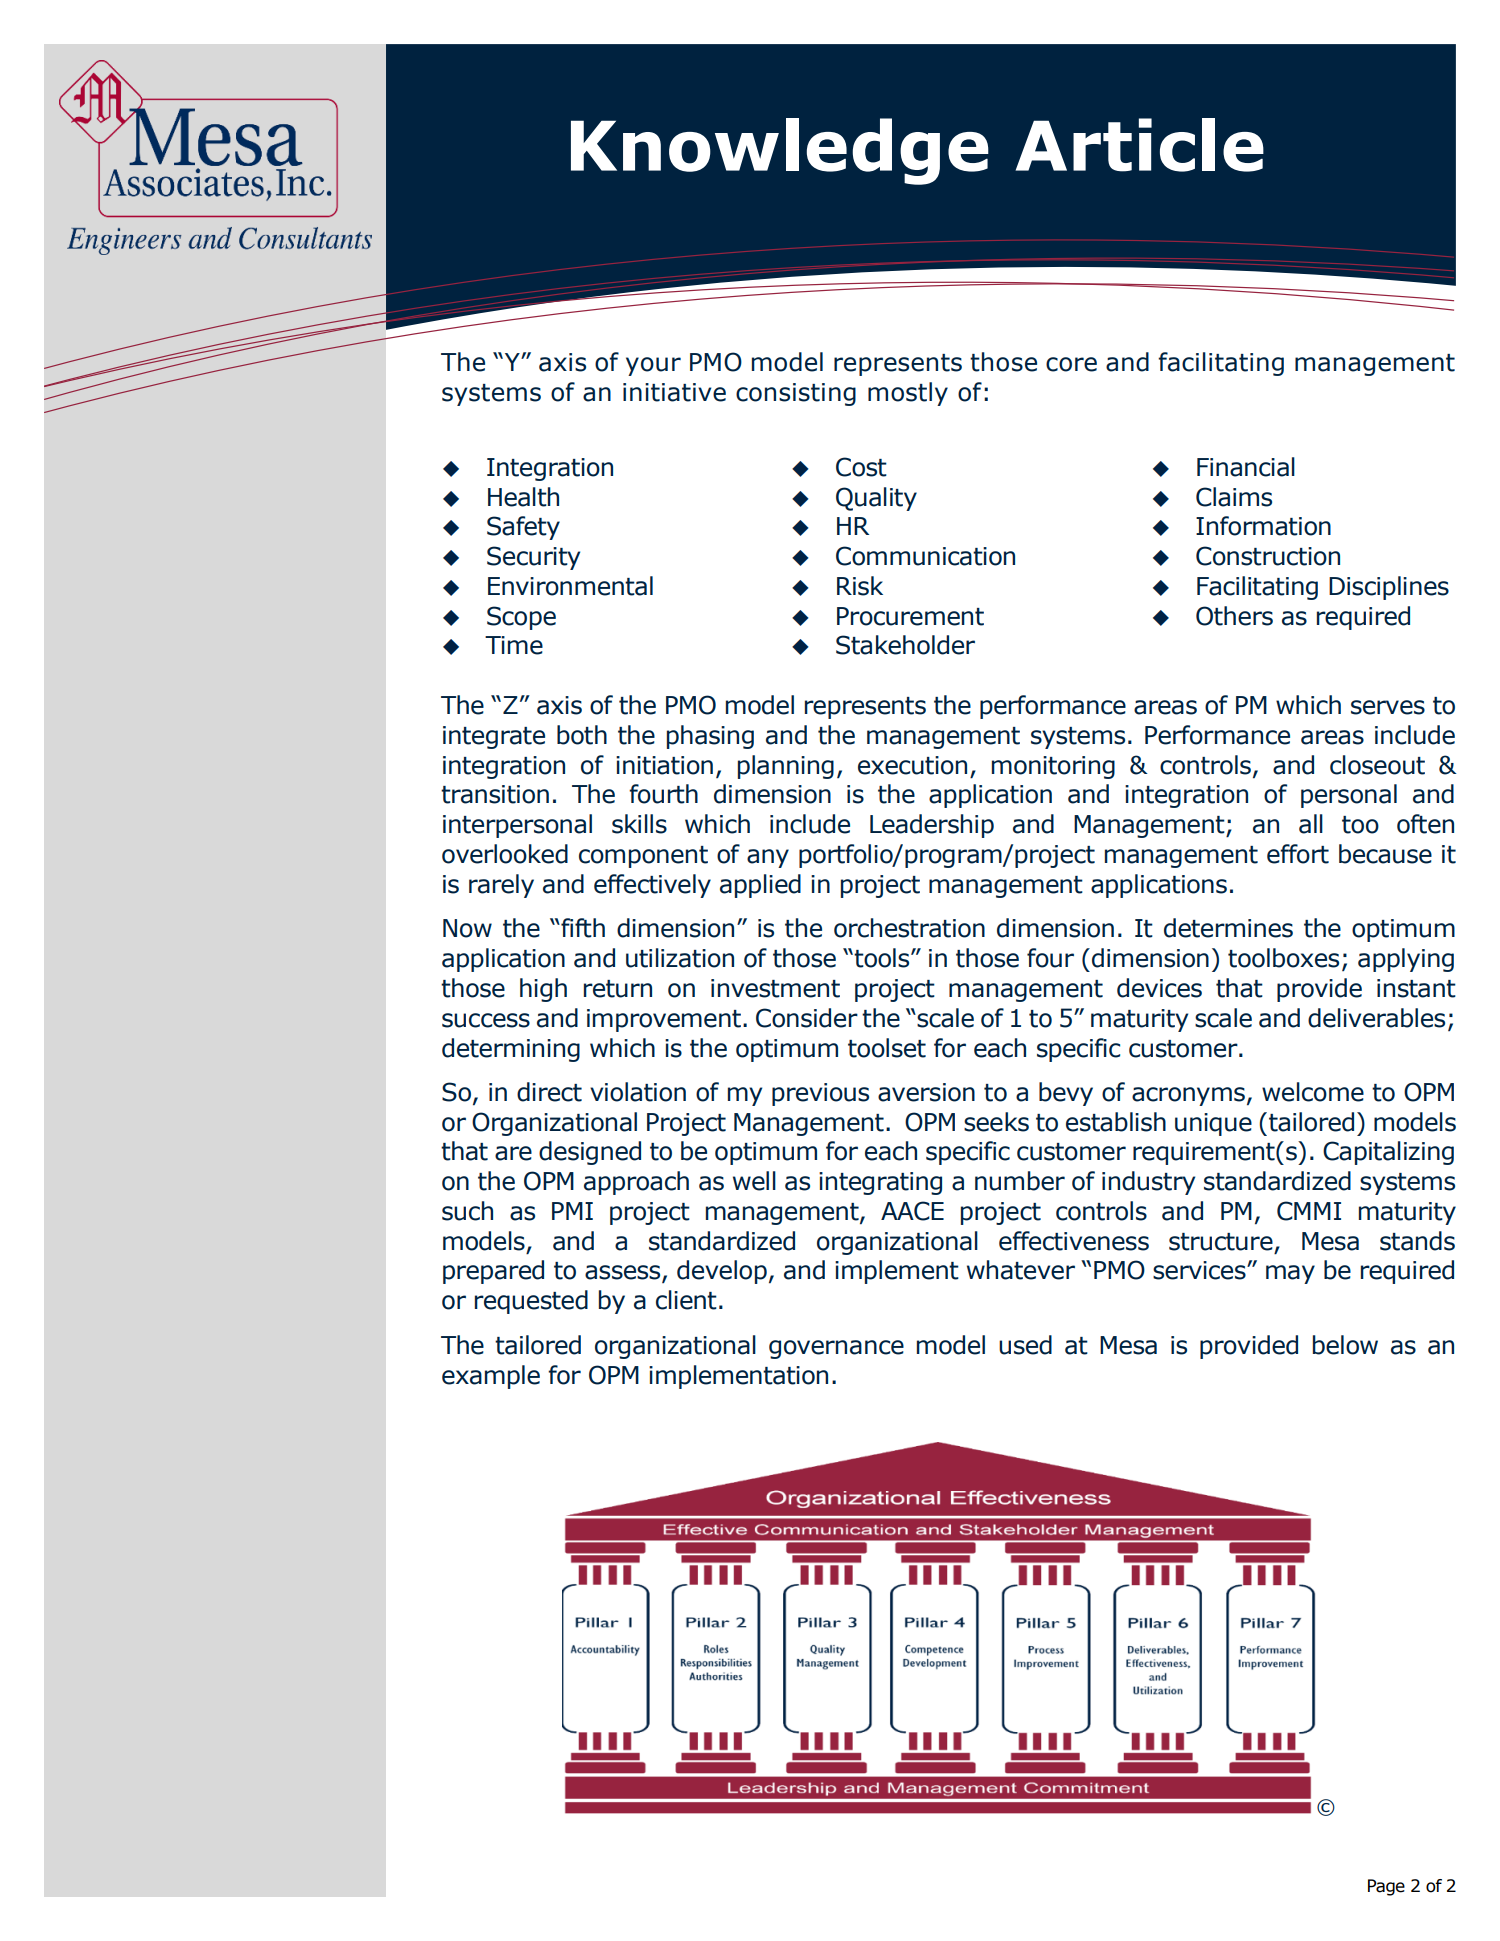 The image size is (1500, 1941). I want to click on both, so click(582, 735).
